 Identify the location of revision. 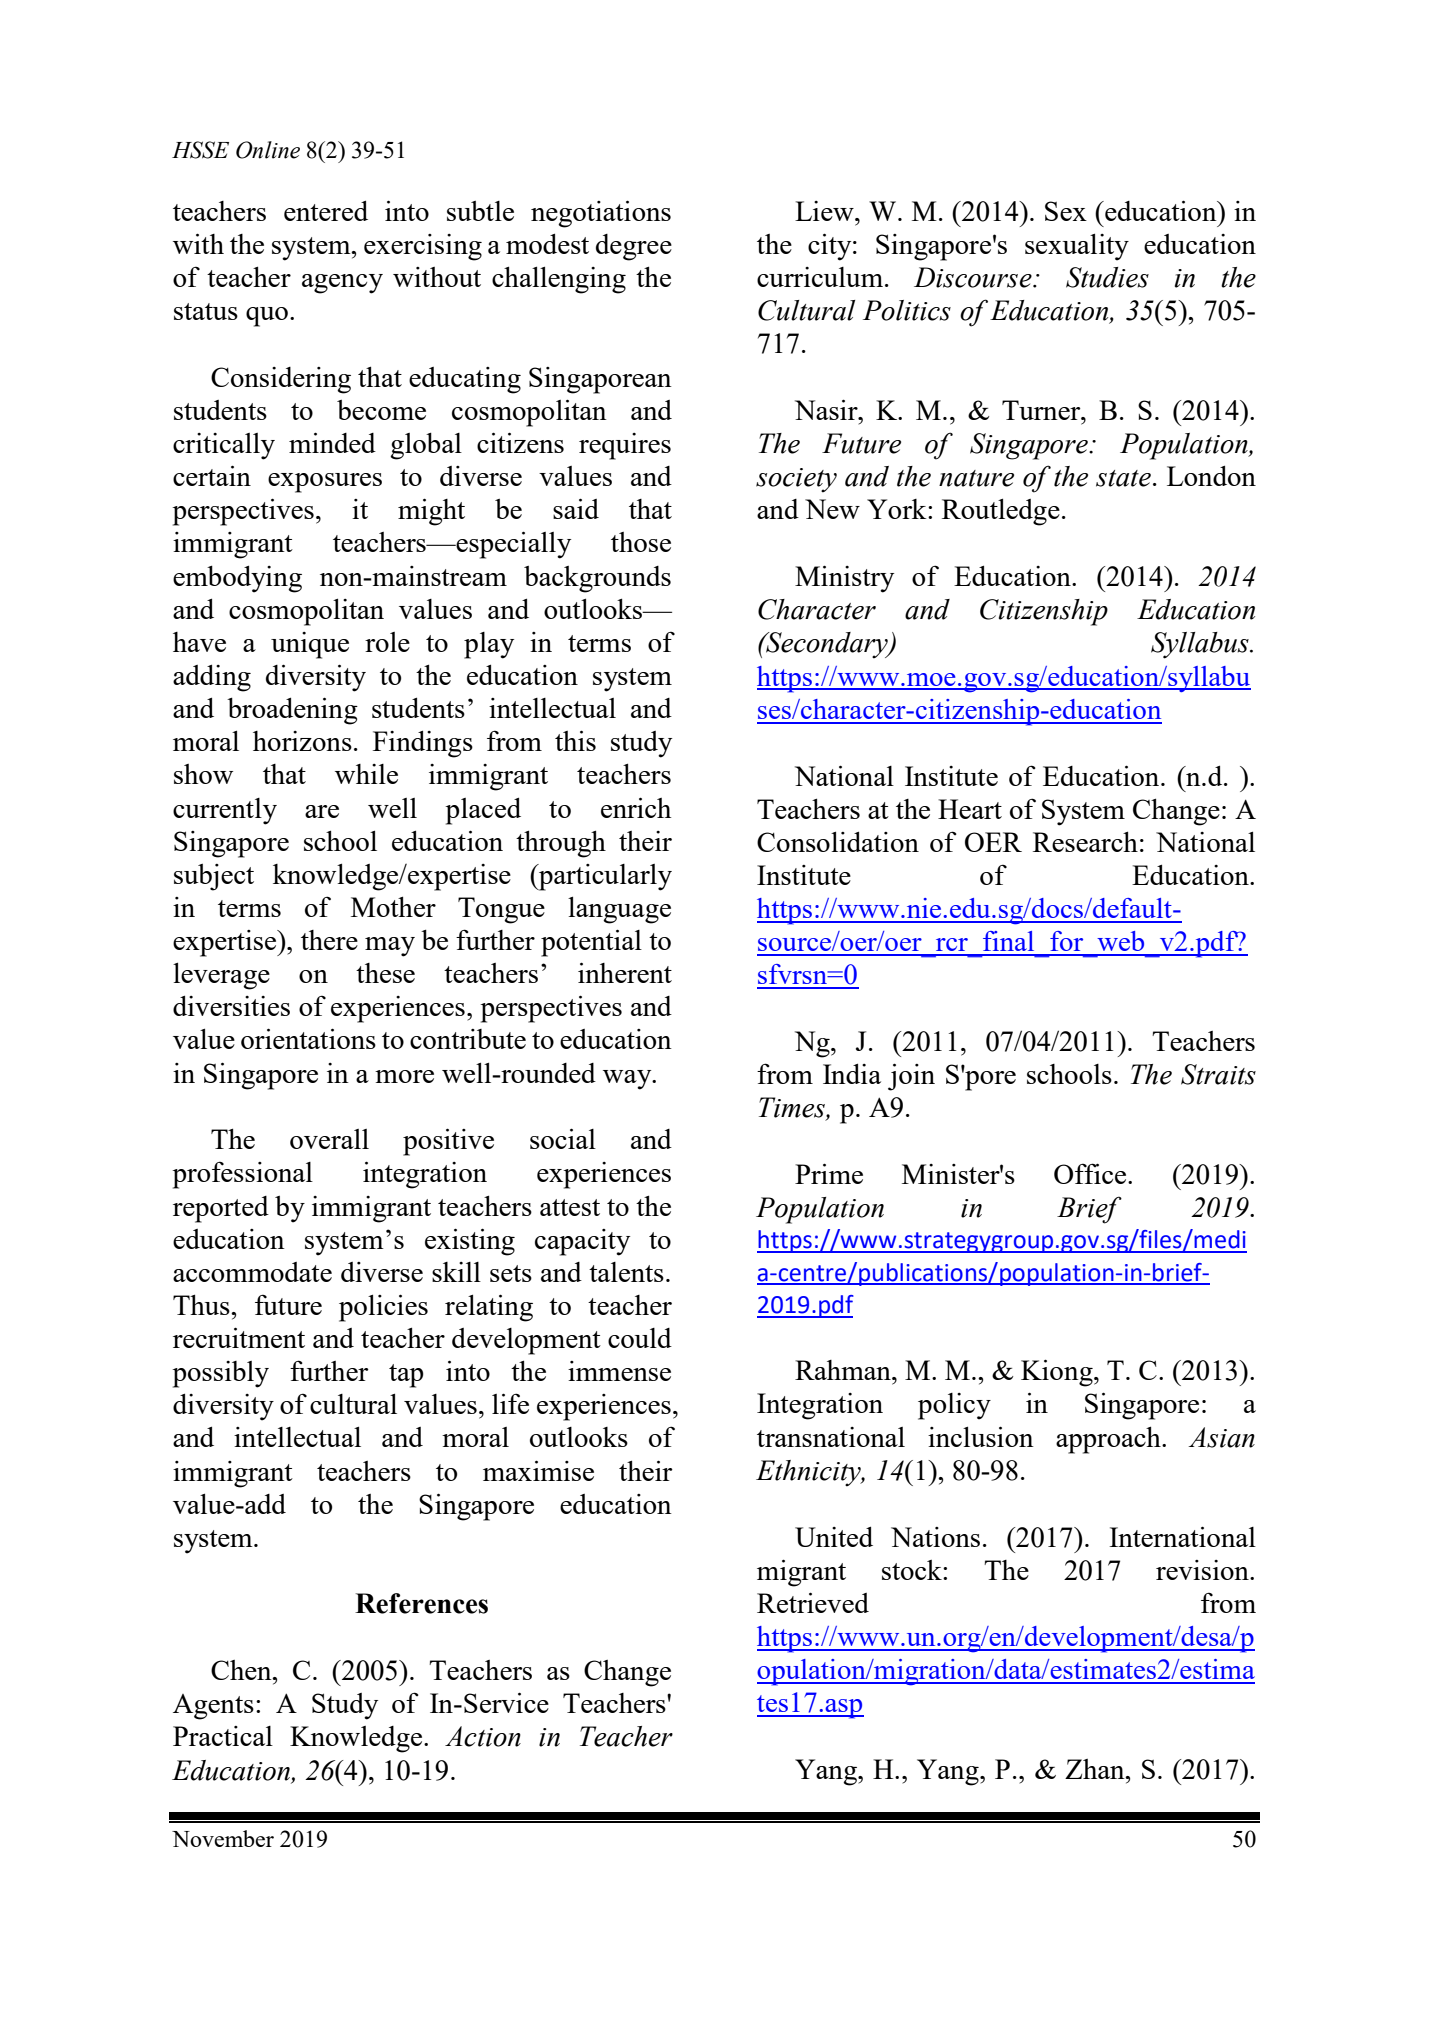
(1203, 1570).
